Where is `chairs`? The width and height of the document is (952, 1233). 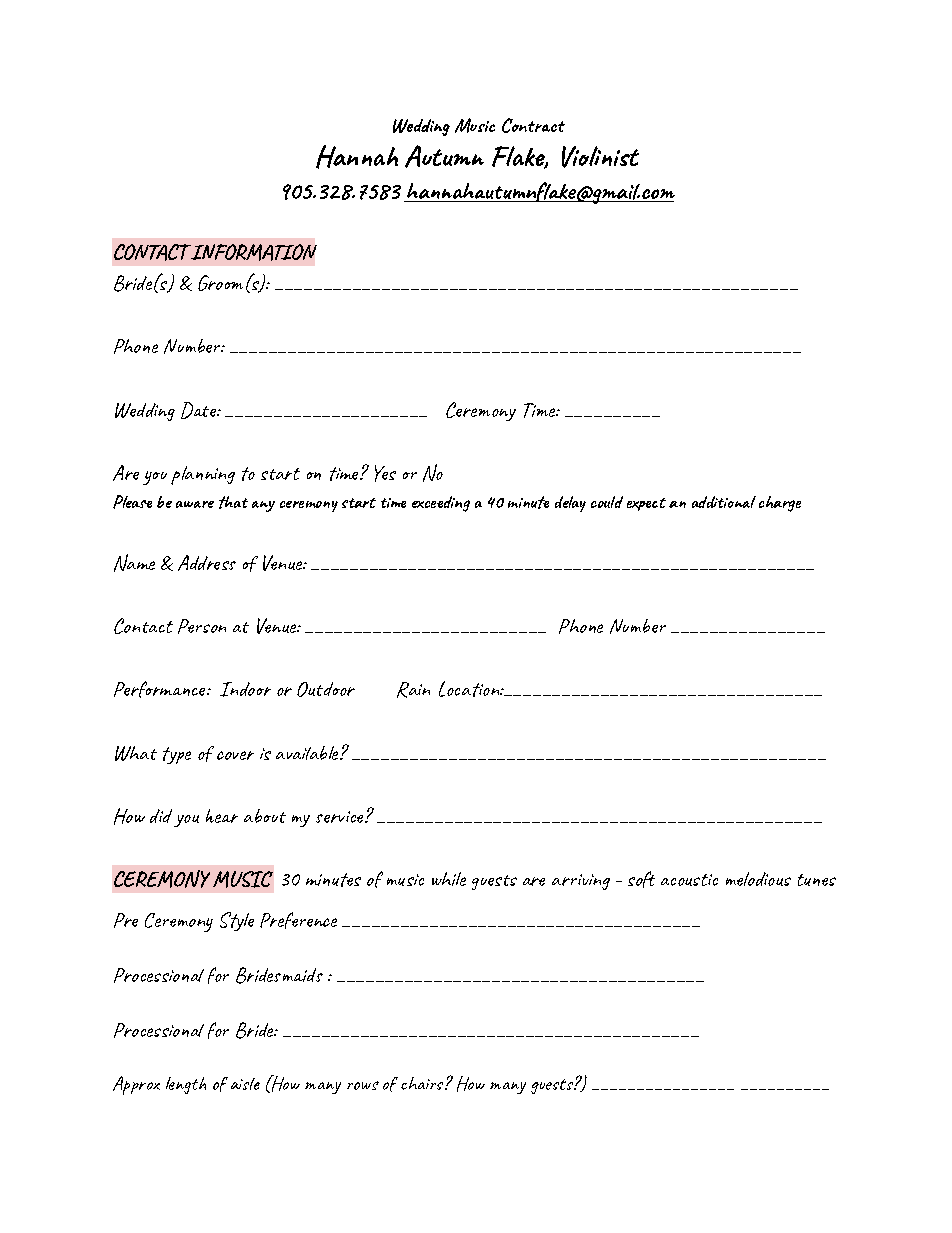
chairs is located at coordinates (423, 1083).
